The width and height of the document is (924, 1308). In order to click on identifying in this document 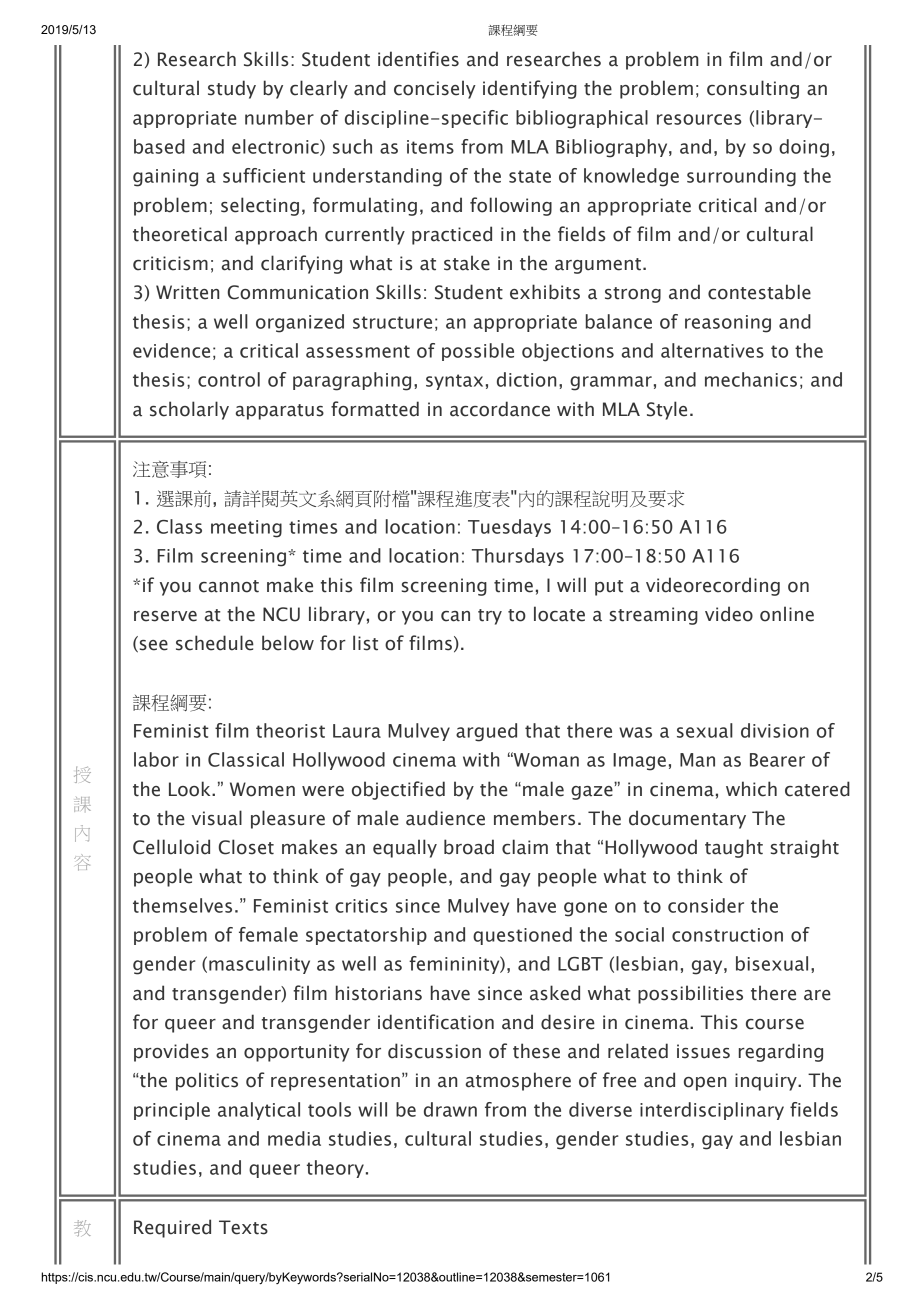, I will do `click(530, 89)`.
